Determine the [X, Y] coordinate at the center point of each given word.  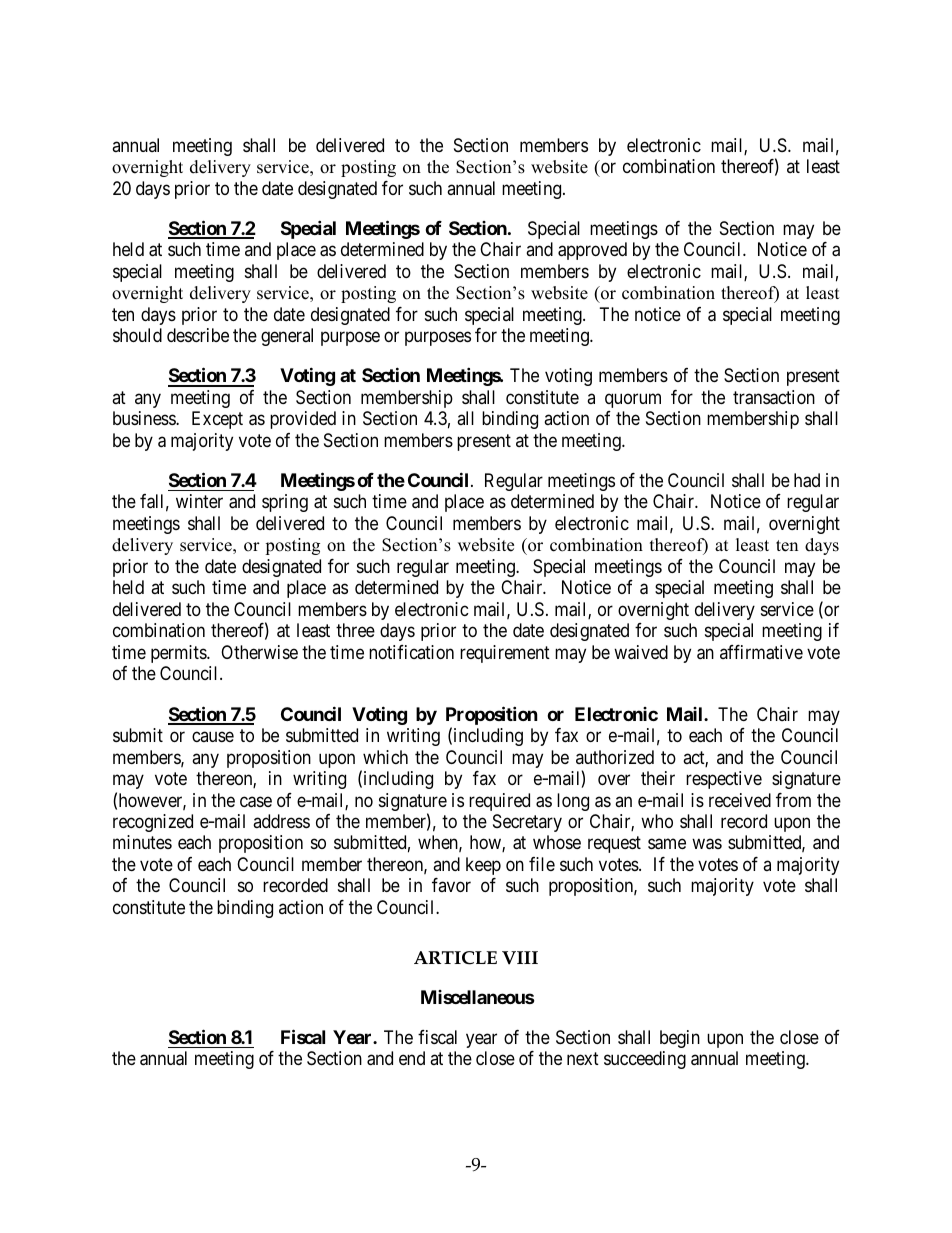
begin [680, 1039]
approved [592, 251]
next [583, 1059]
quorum [633, 400]
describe [198, 335]
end [412, 1058]
